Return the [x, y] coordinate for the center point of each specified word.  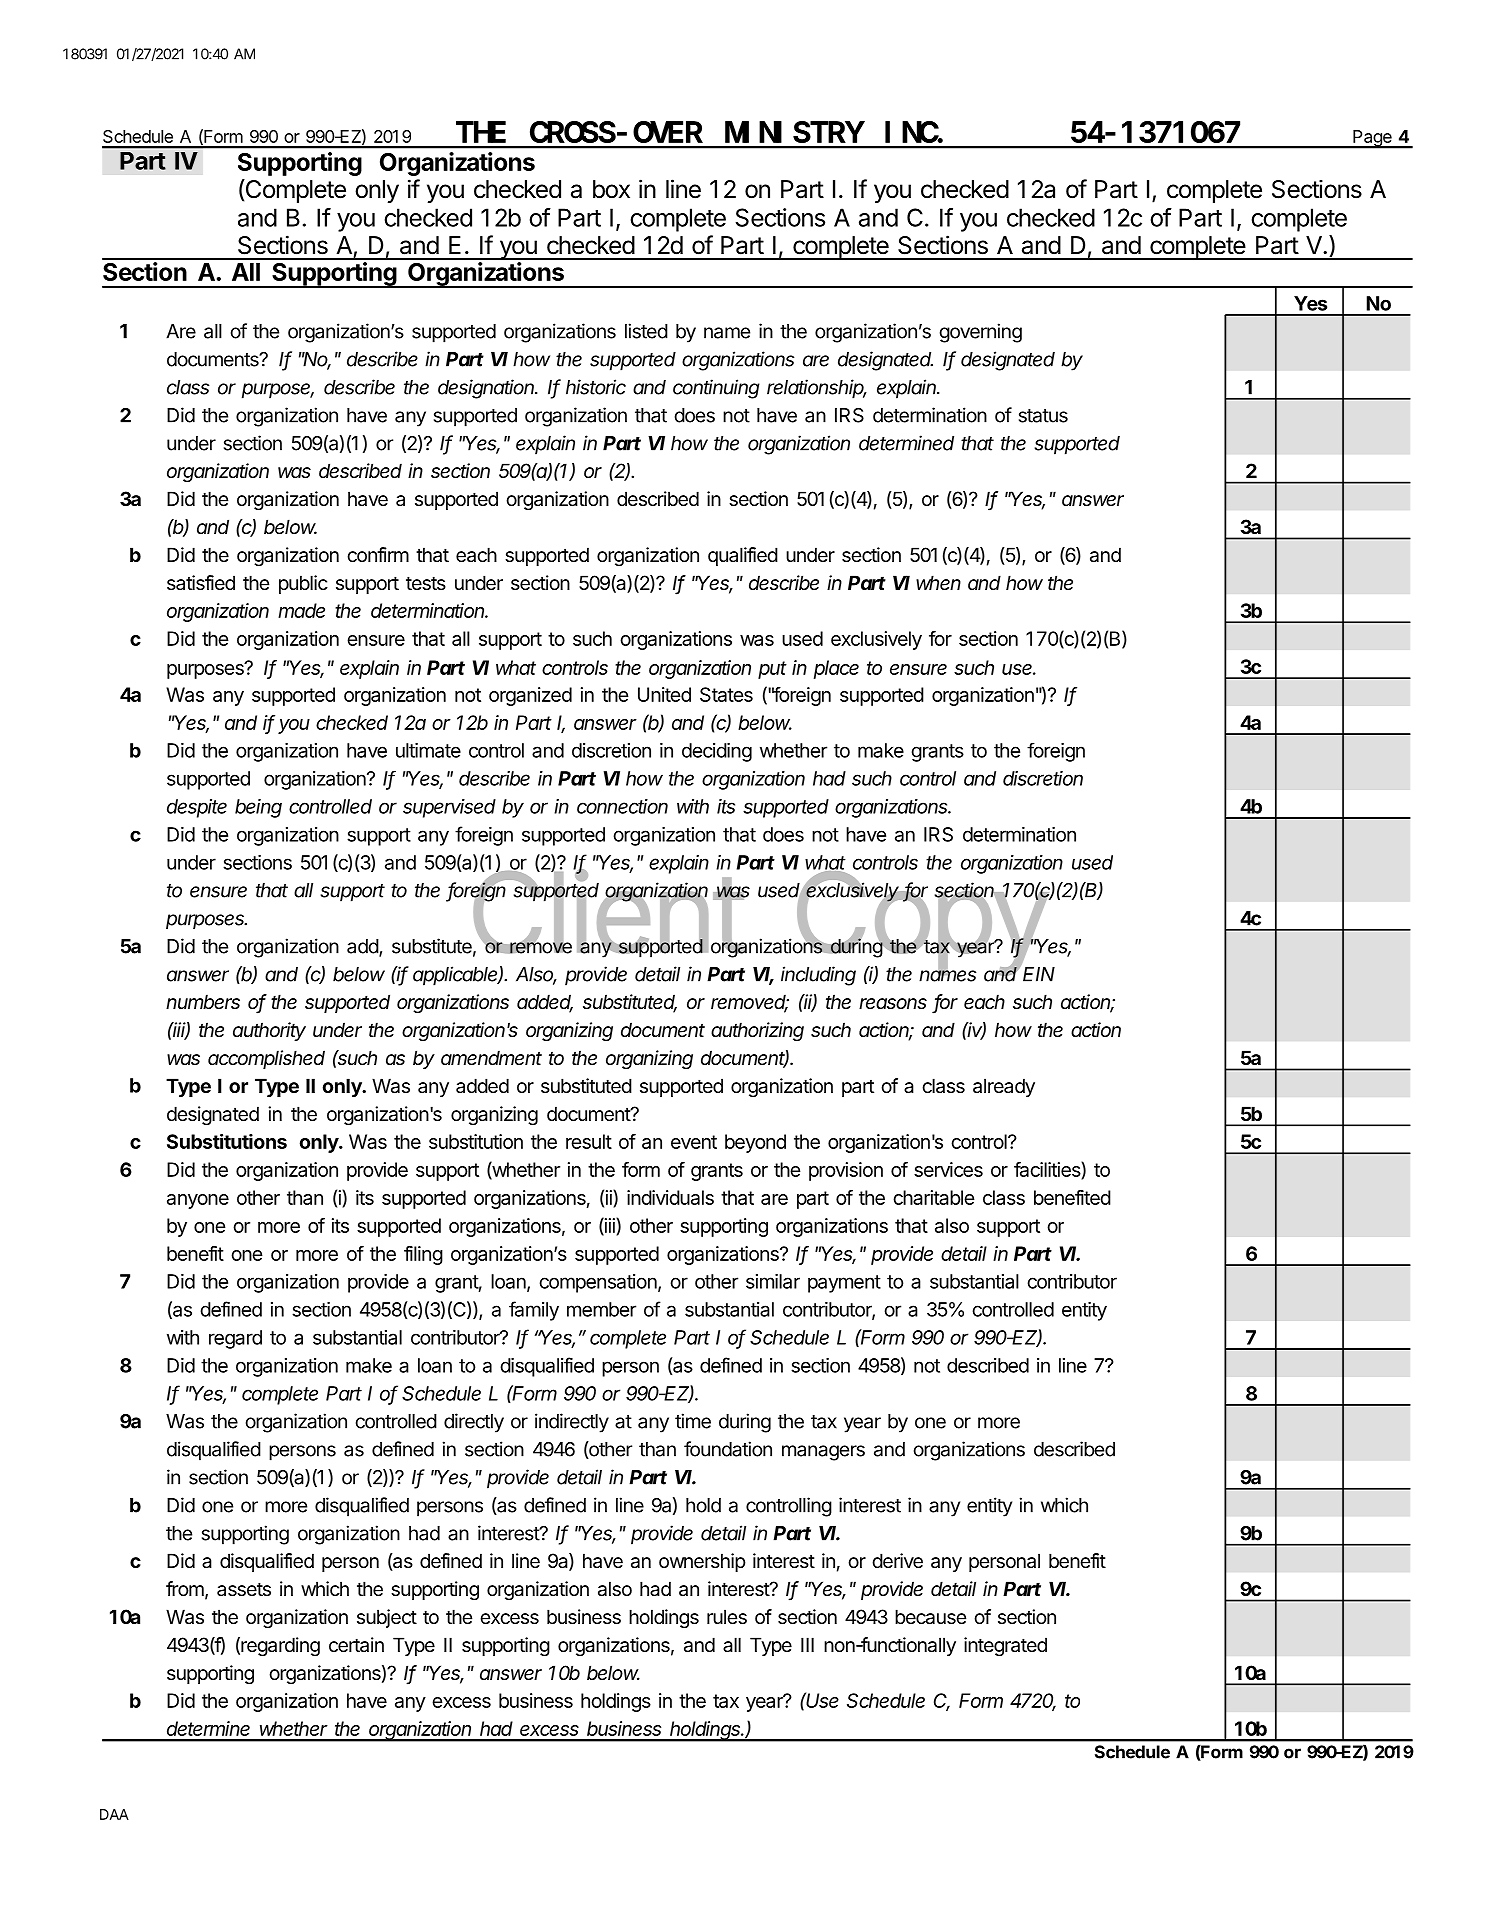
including [818, 976]
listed [646, 331]
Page [1372, 139]
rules [727, 1617]
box [611, 189]
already [1004, 1087]
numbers [203, 1002]
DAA [114, 1814]
